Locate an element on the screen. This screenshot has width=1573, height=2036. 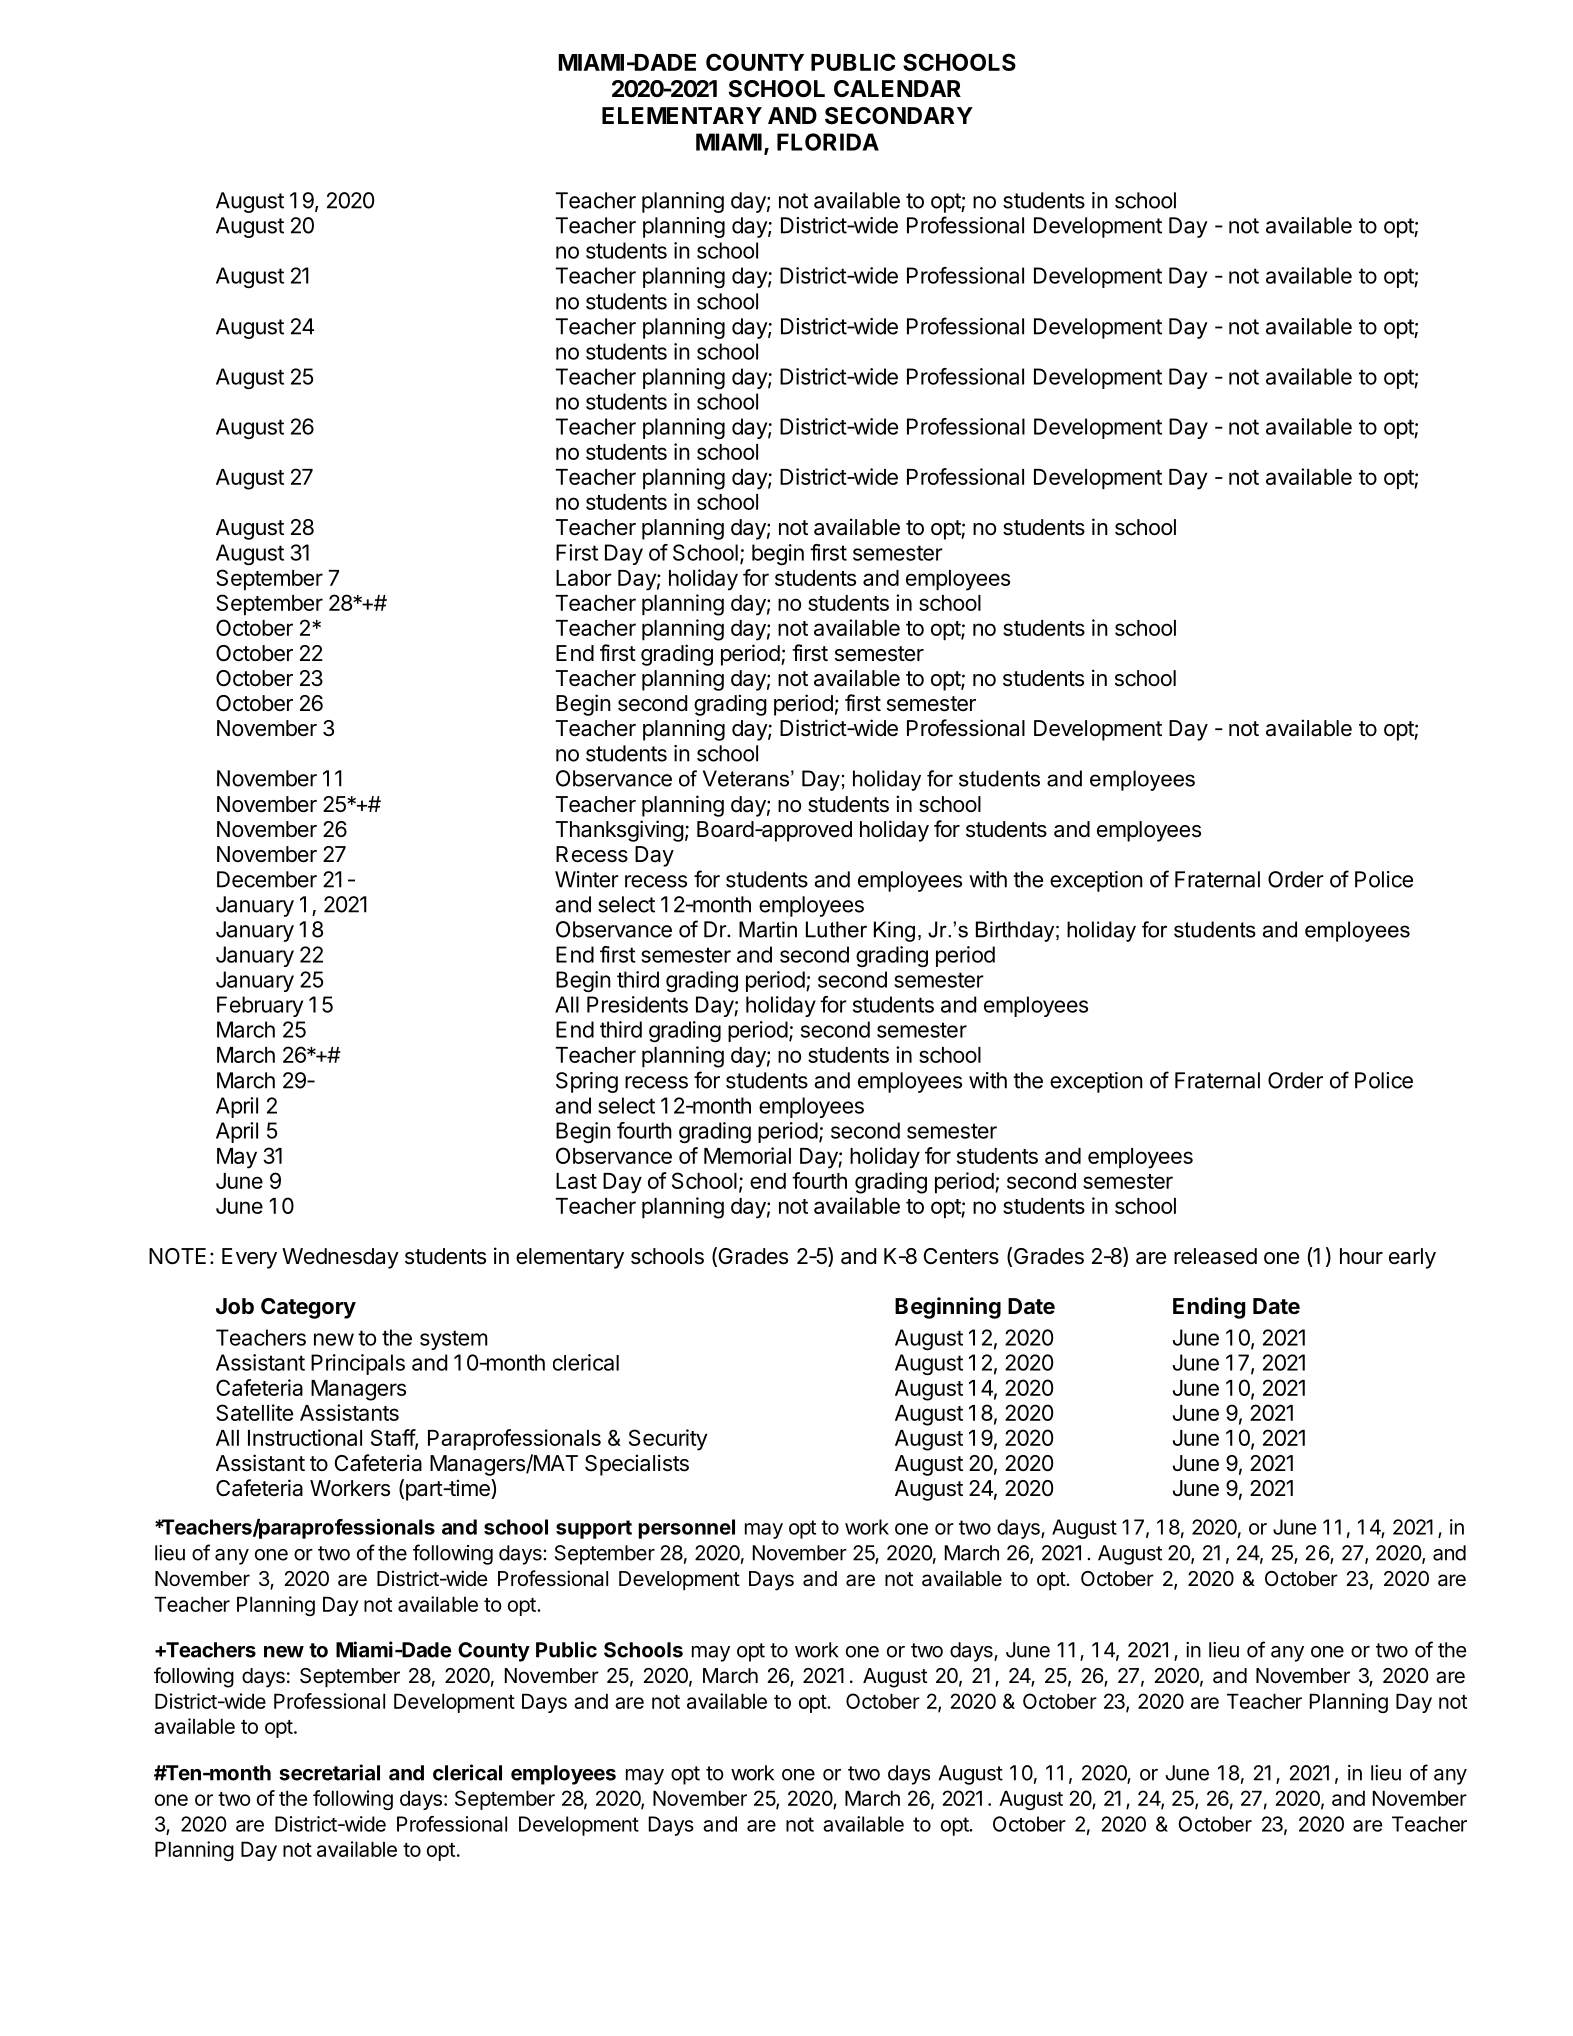
Instructional is located at coordinates (305, 1437).
